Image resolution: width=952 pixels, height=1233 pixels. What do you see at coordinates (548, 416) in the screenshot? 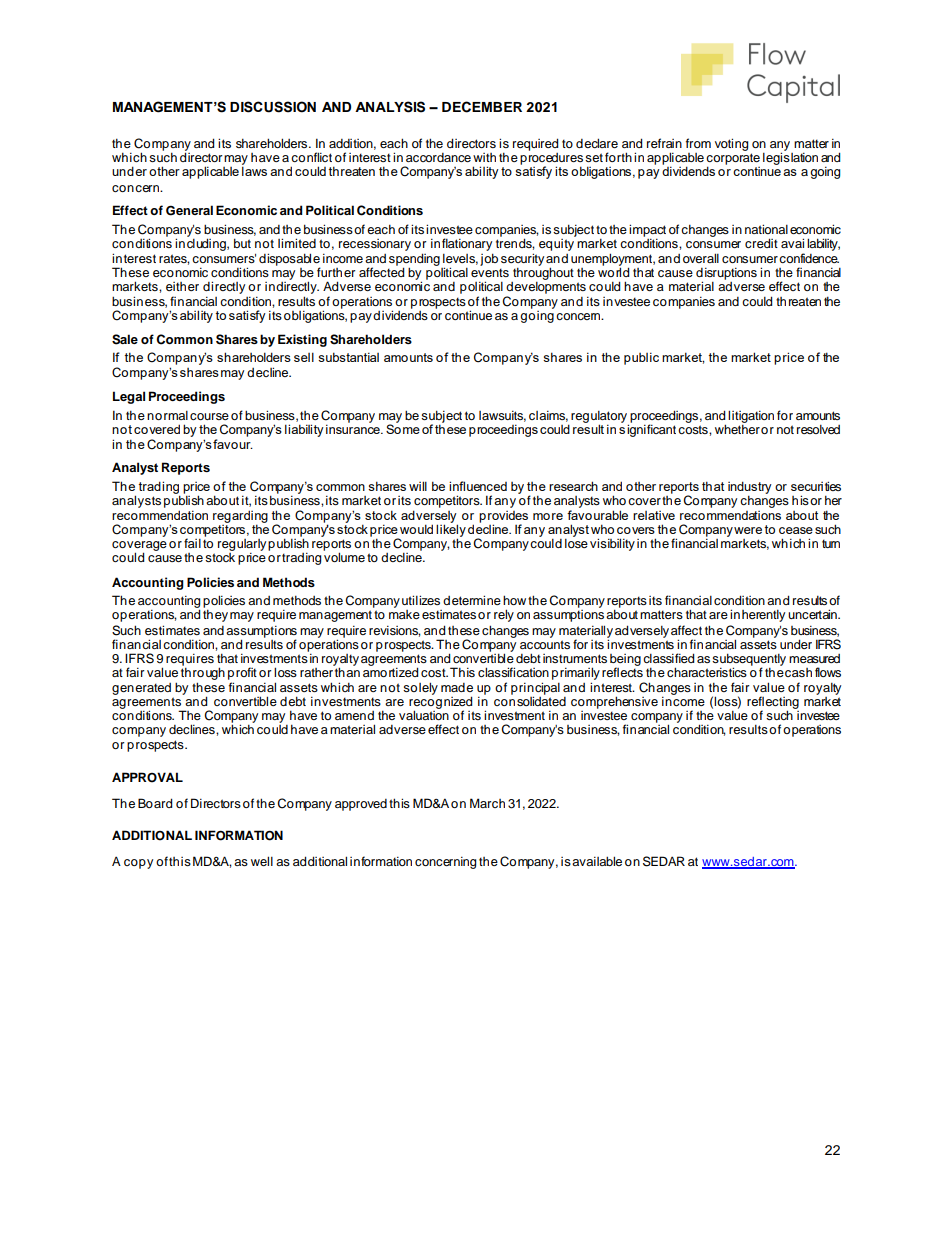
I see `claims` at bounding box center [548, 416].
